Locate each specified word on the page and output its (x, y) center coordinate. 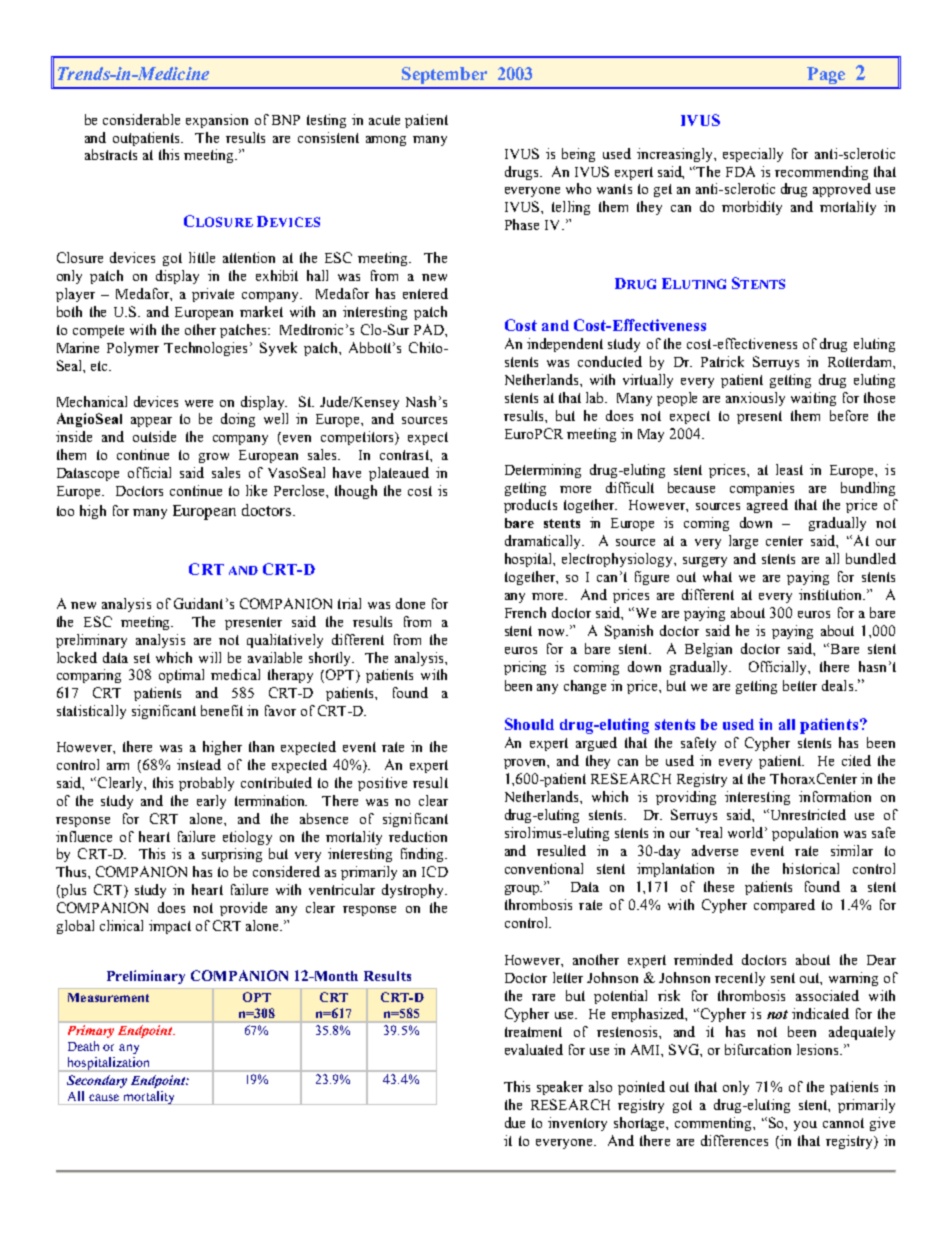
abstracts (111, 154)
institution (831, 594)
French (525, 612)
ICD (435, 871)
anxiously (755, 399)
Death (83, 1046)
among (386, 141)
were (199, 403)
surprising (232, 855)
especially (753, 155)
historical (811, 868)
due (515, 1122)
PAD (430, 329)
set (142, 658)
